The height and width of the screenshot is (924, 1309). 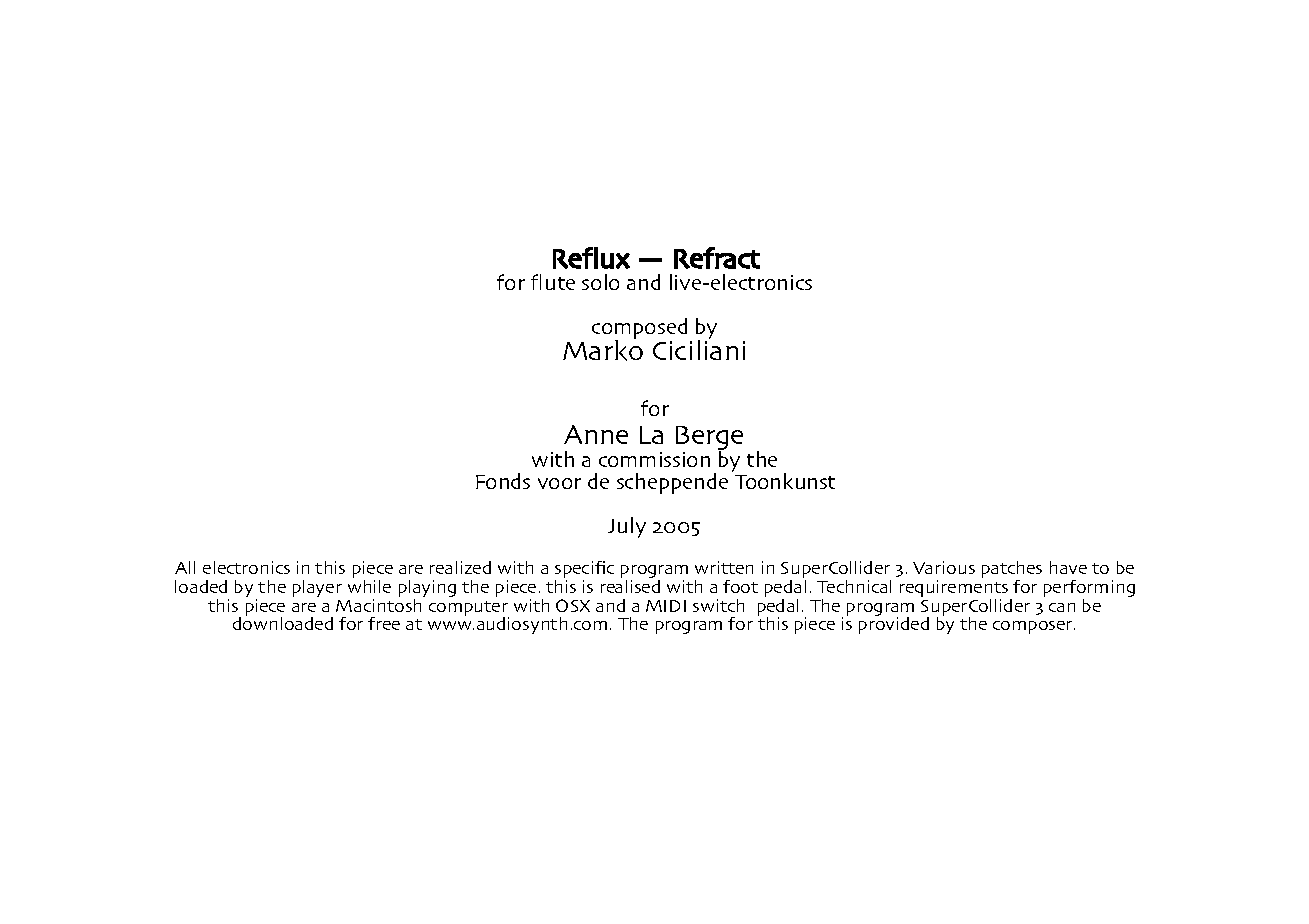 What do you see at coordinates (717, 258) in the screenshot?
I see `Refract` at bounding box center [717, 258].
